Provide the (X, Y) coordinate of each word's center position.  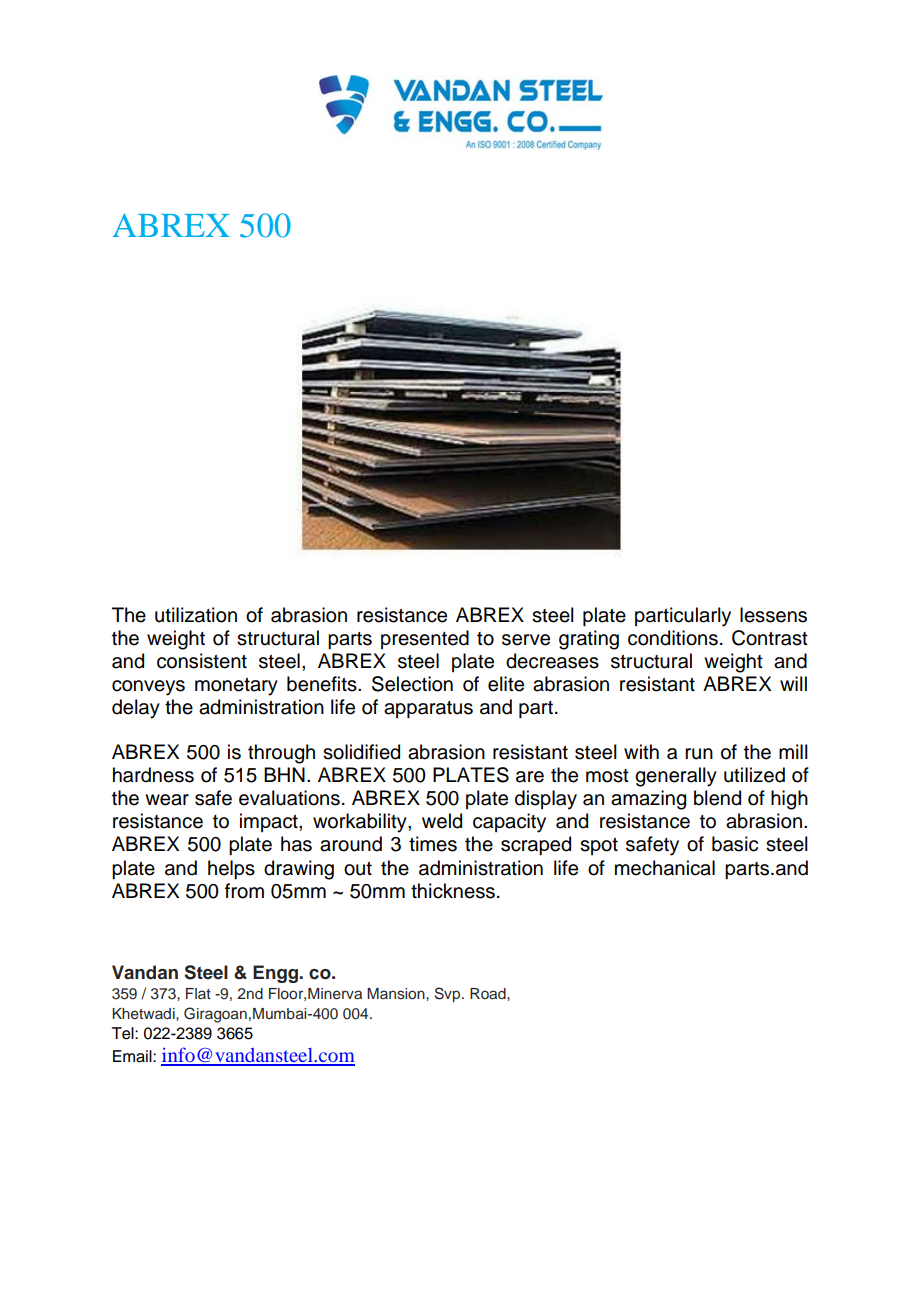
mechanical (665, 868)
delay (136, 709)
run (699, 754)
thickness (453, 891)
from (244, 891)
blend (717, 798)
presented (425, 639)
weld (442, 821)
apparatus (428, 709)
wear (167, 800)
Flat (198, 993)
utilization (196, 615)
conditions (673, 638)
